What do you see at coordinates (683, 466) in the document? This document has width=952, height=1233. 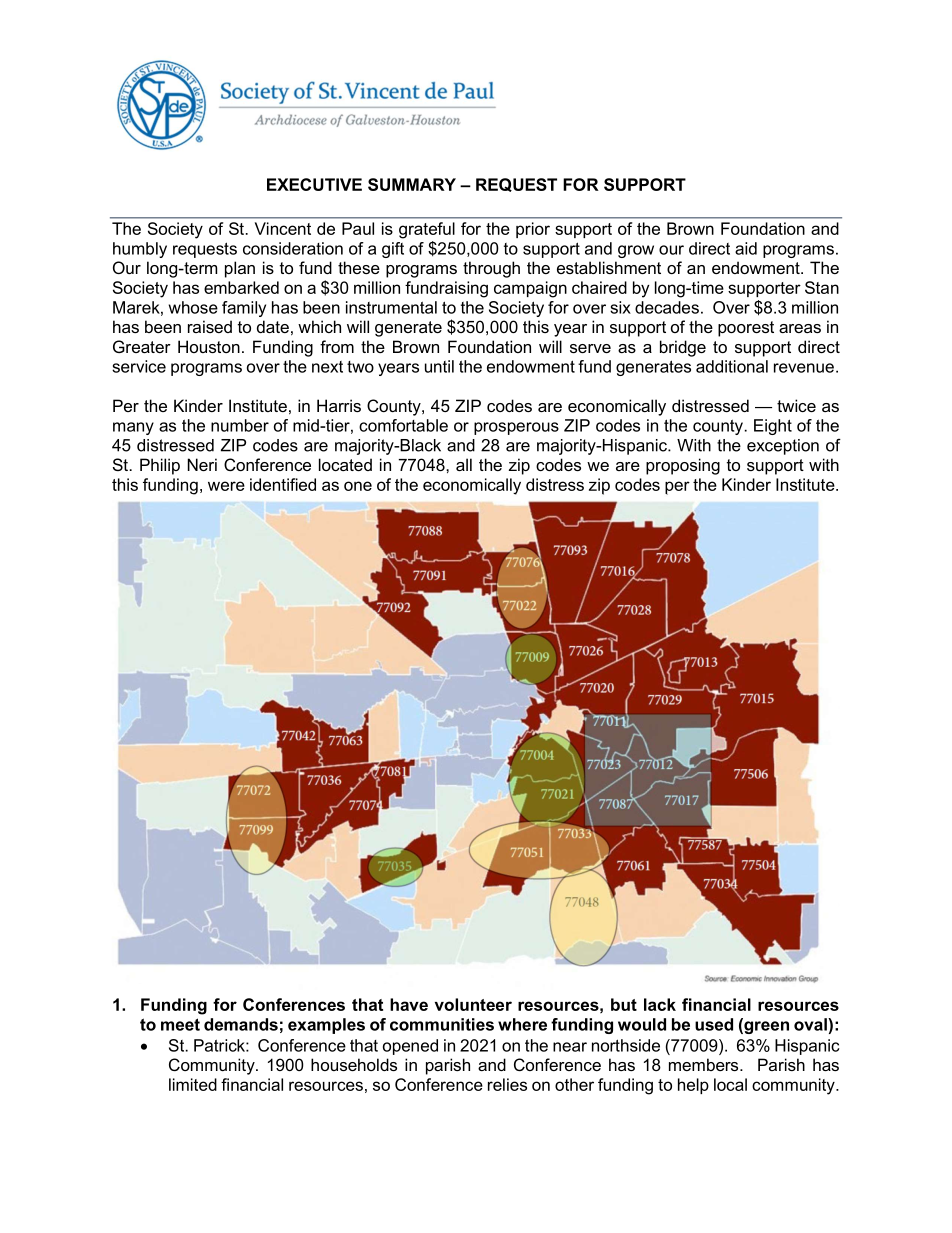 I see `proposing` at bounding box center [683, 466].
